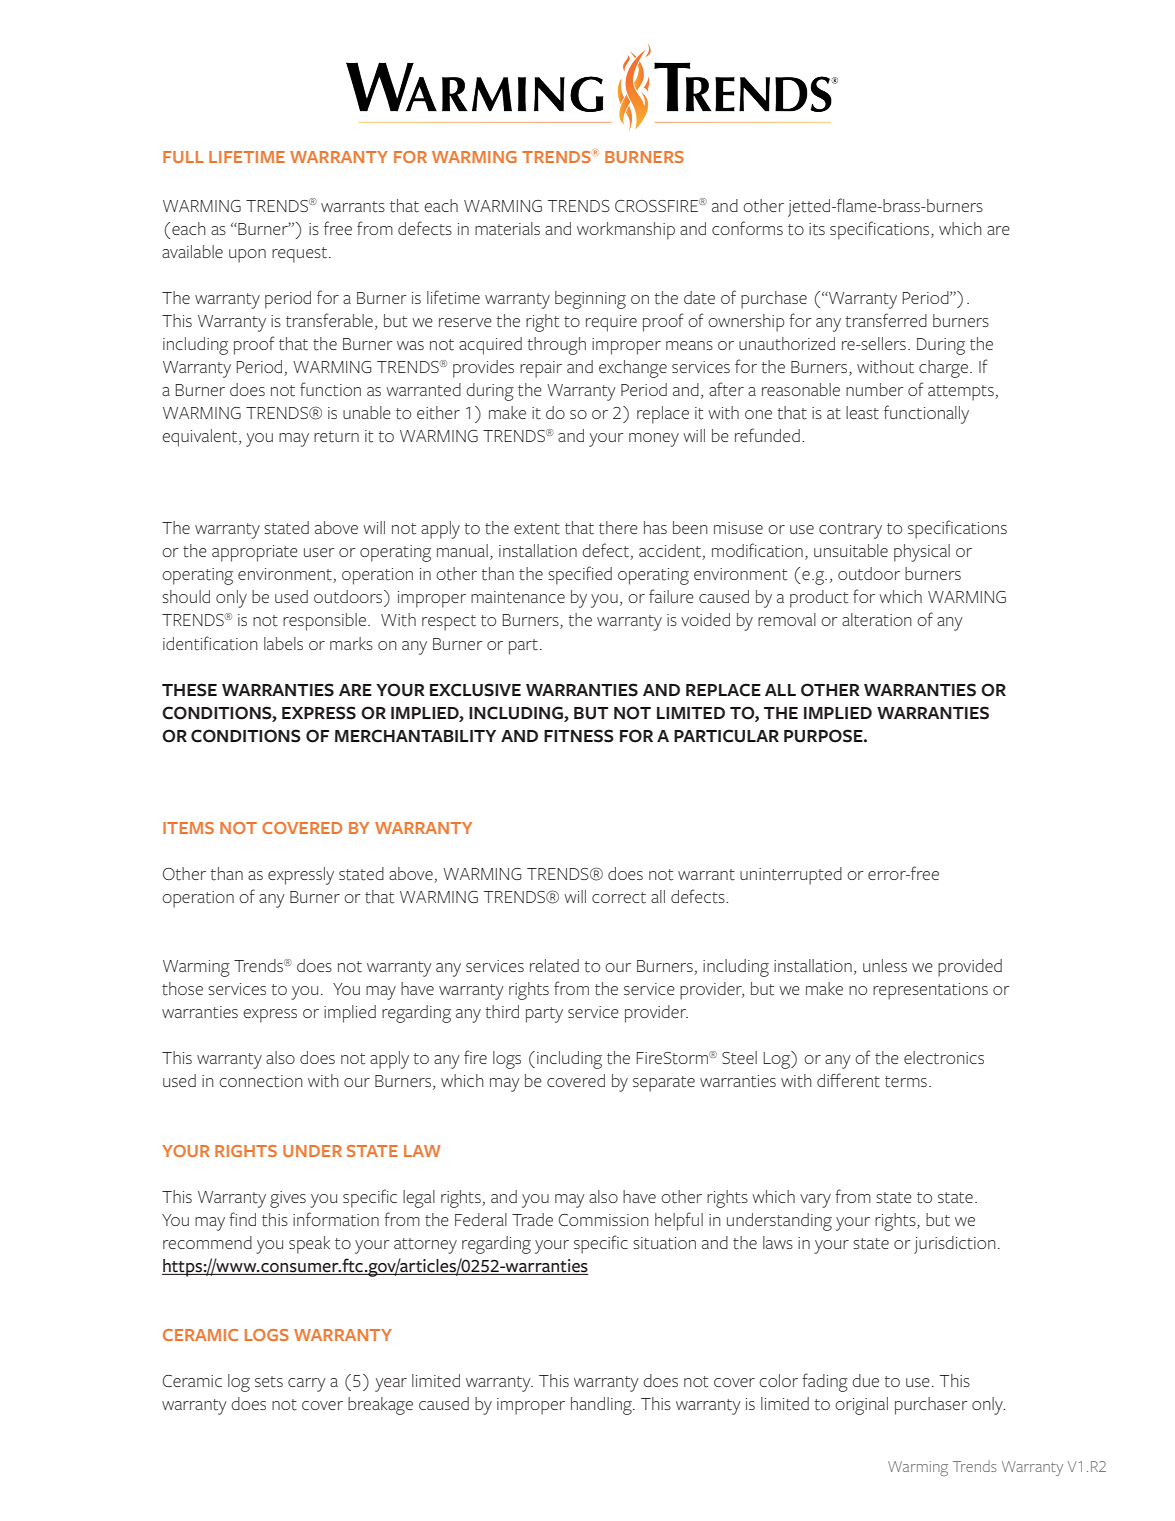 The height and width of the image is (1521, 1175). What do you see at coordinates (664, 1084) in the image?
I see `separate` at bounding box center [664, 1084].
